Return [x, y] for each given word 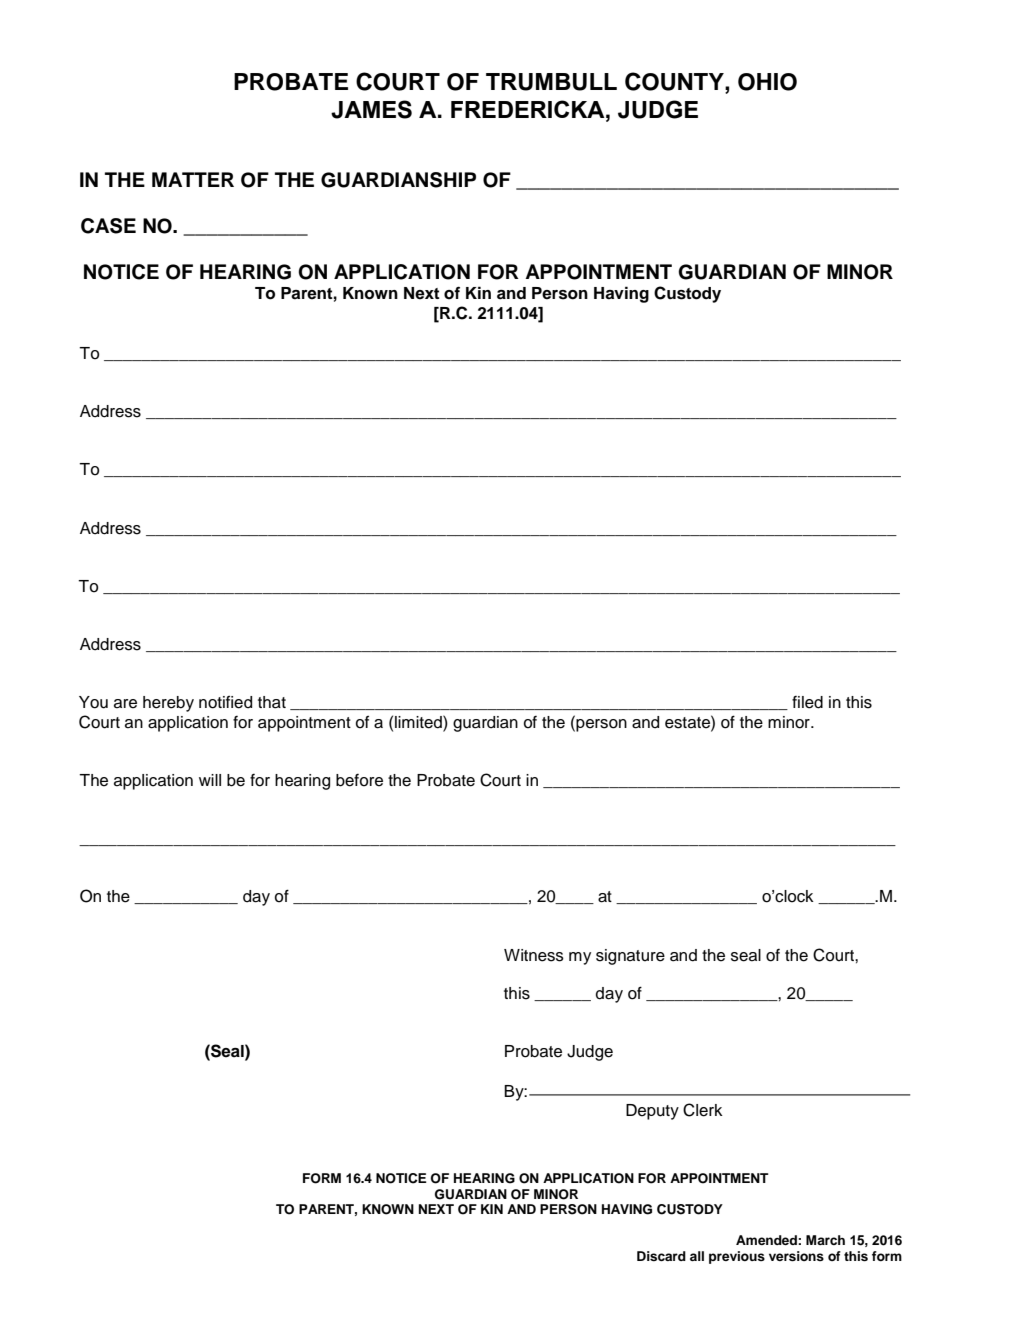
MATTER [193, 179]
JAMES [371, 109]
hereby [168, 704]
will [210, 780]
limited [419, 722]
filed [807, 702]
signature [630, 957]
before [359, 780]
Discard [661, 1256]
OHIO [767, 82]
